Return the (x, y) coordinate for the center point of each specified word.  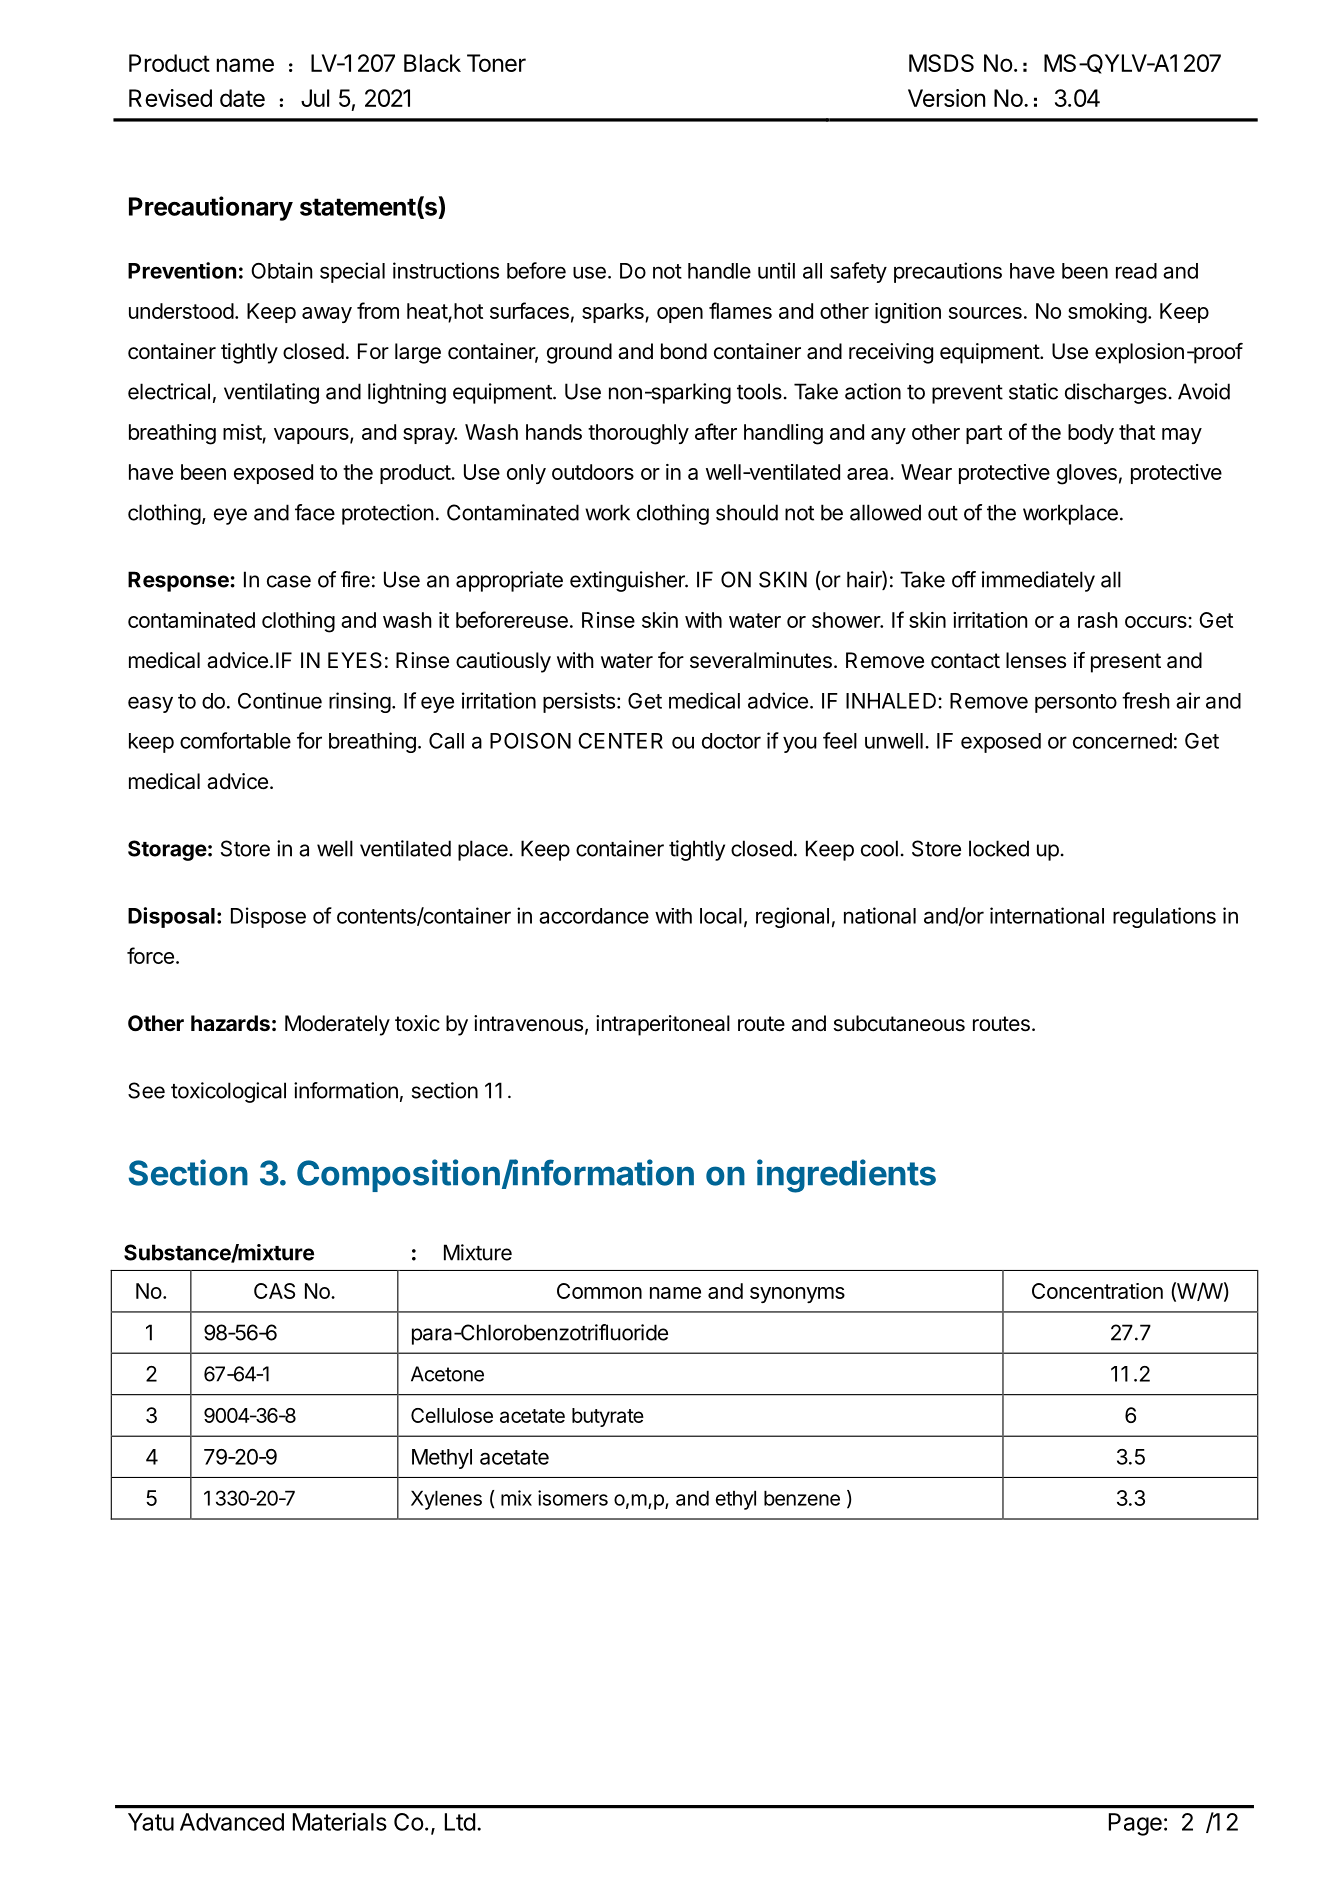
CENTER (620, 741)
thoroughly (638, 434)
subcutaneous (899, 1023)
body (1091, 434)
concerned (1122, 741)
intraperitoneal (663, 1025)
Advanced (232, 1822)
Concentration (1097, 1291)
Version (946, 98)
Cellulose (452, 1415)
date (242, 98)
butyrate (608, 1417)
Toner (496, 63)
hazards (230, 1023)
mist (242, 432)
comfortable (235, 740)
